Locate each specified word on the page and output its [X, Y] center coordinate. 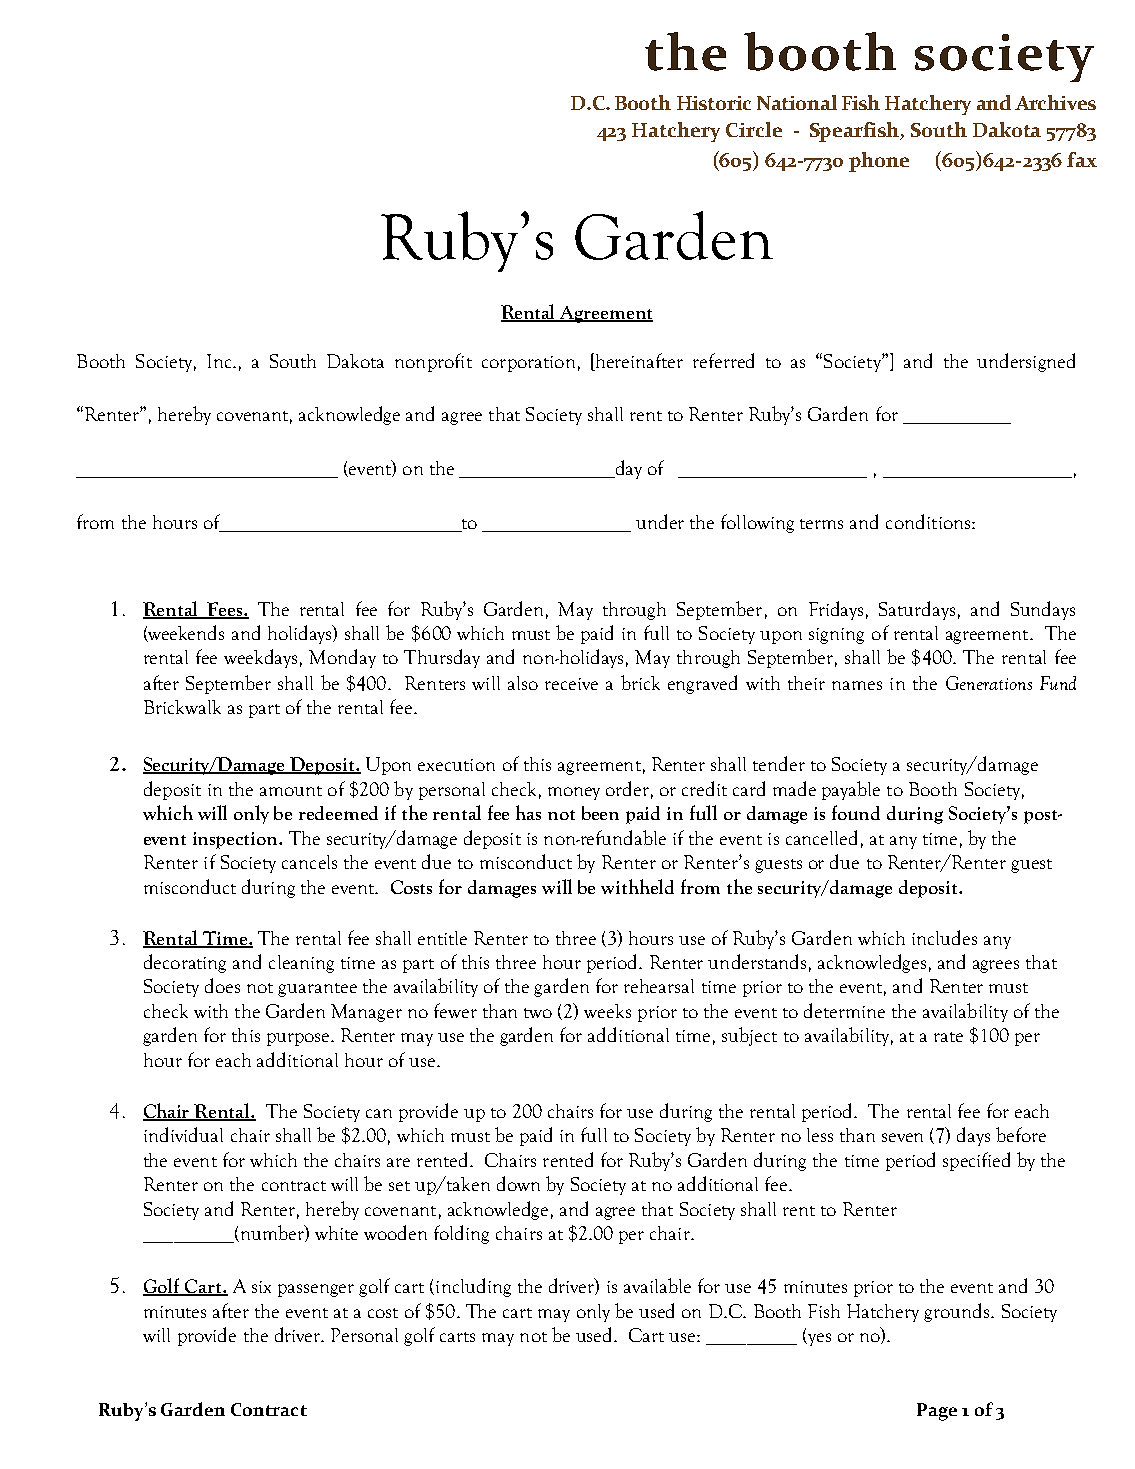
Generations [989, 683]
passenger [316, 1290]
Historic [714, 103]
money [574, 793]
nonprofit [433, 362]
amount [291, 791]
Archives [1055, 102]
